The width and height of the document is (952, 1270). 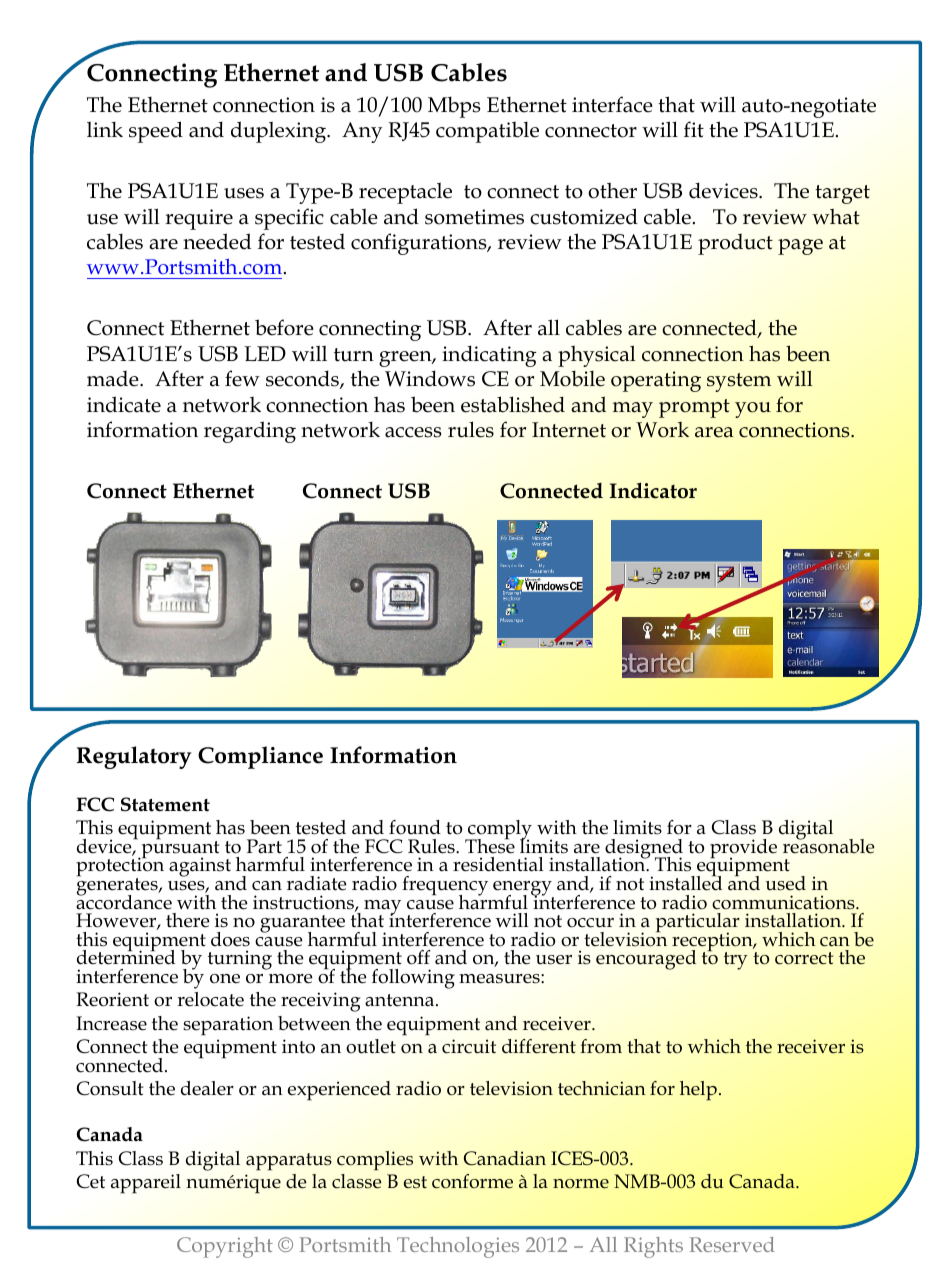 I want to click on area, so click(x=714, y=432).
